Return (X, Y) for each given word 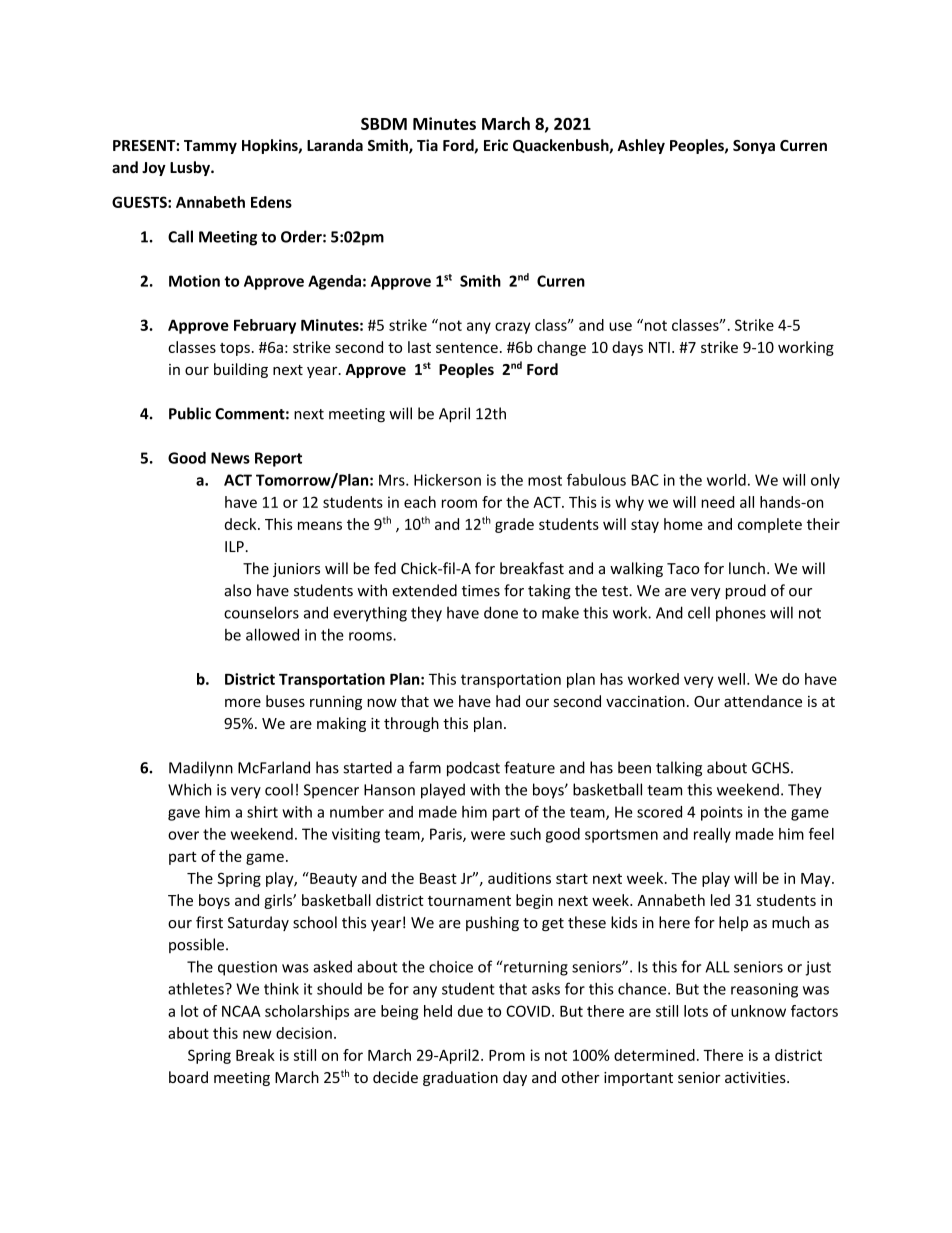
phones (741, 614)
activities (756, 1077)
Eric (496, 145)
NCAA (241, 1011)
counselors (261, 612)
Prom (507, 1055)
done (501, 612)
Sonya (754, 147)
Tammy (210, 147)
